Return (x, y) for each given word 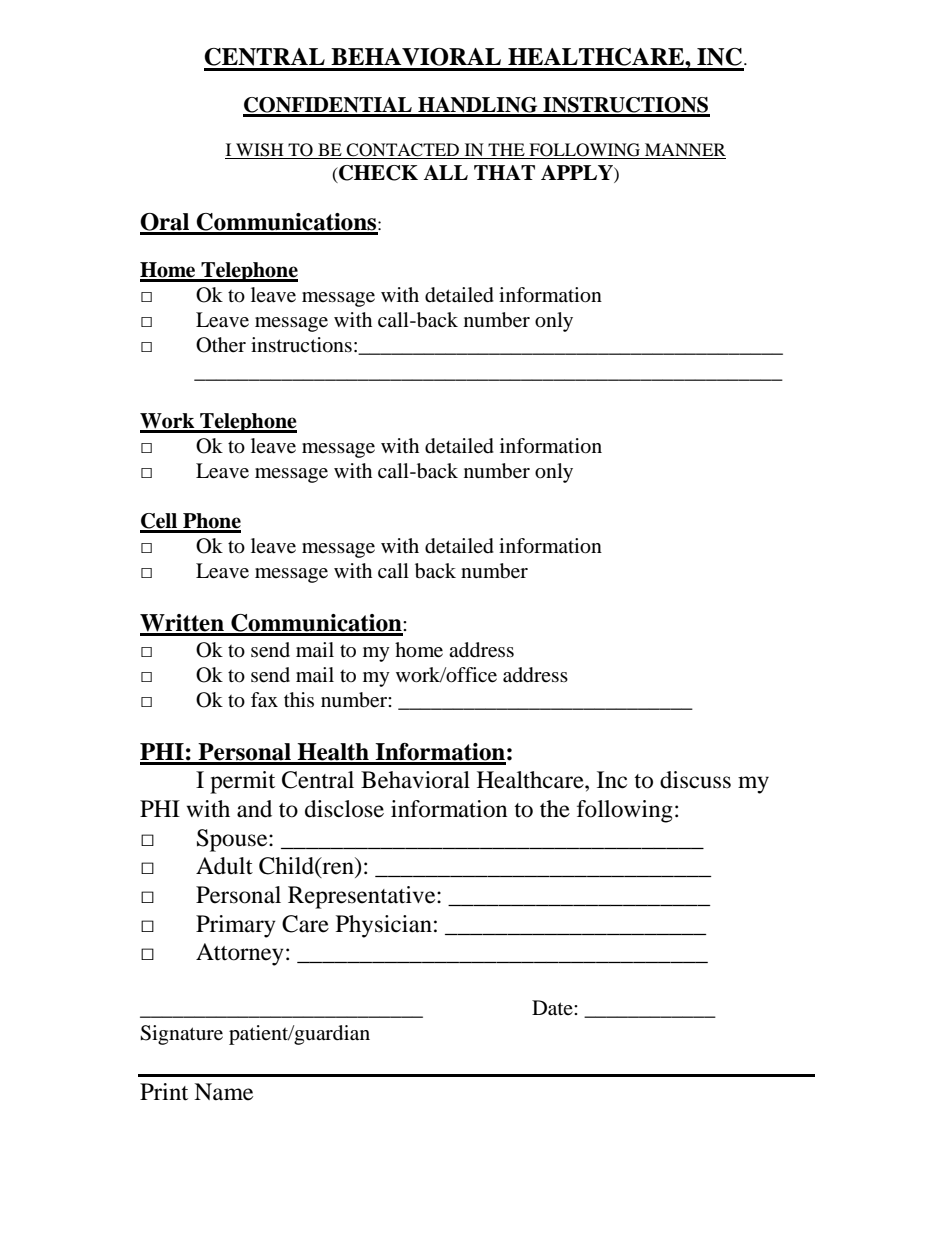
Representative (363, 897)
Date (553, 1008)
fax (264, 700)
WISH (260, 151)
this (299, 699)
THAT (504, 172)
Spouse (233, 840)
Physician (384, 926)
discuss (695, 780)
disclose (344, 809)
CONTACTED (403, 151)
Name (223, 1092)
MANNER (684, 151)
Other (221, 345)
